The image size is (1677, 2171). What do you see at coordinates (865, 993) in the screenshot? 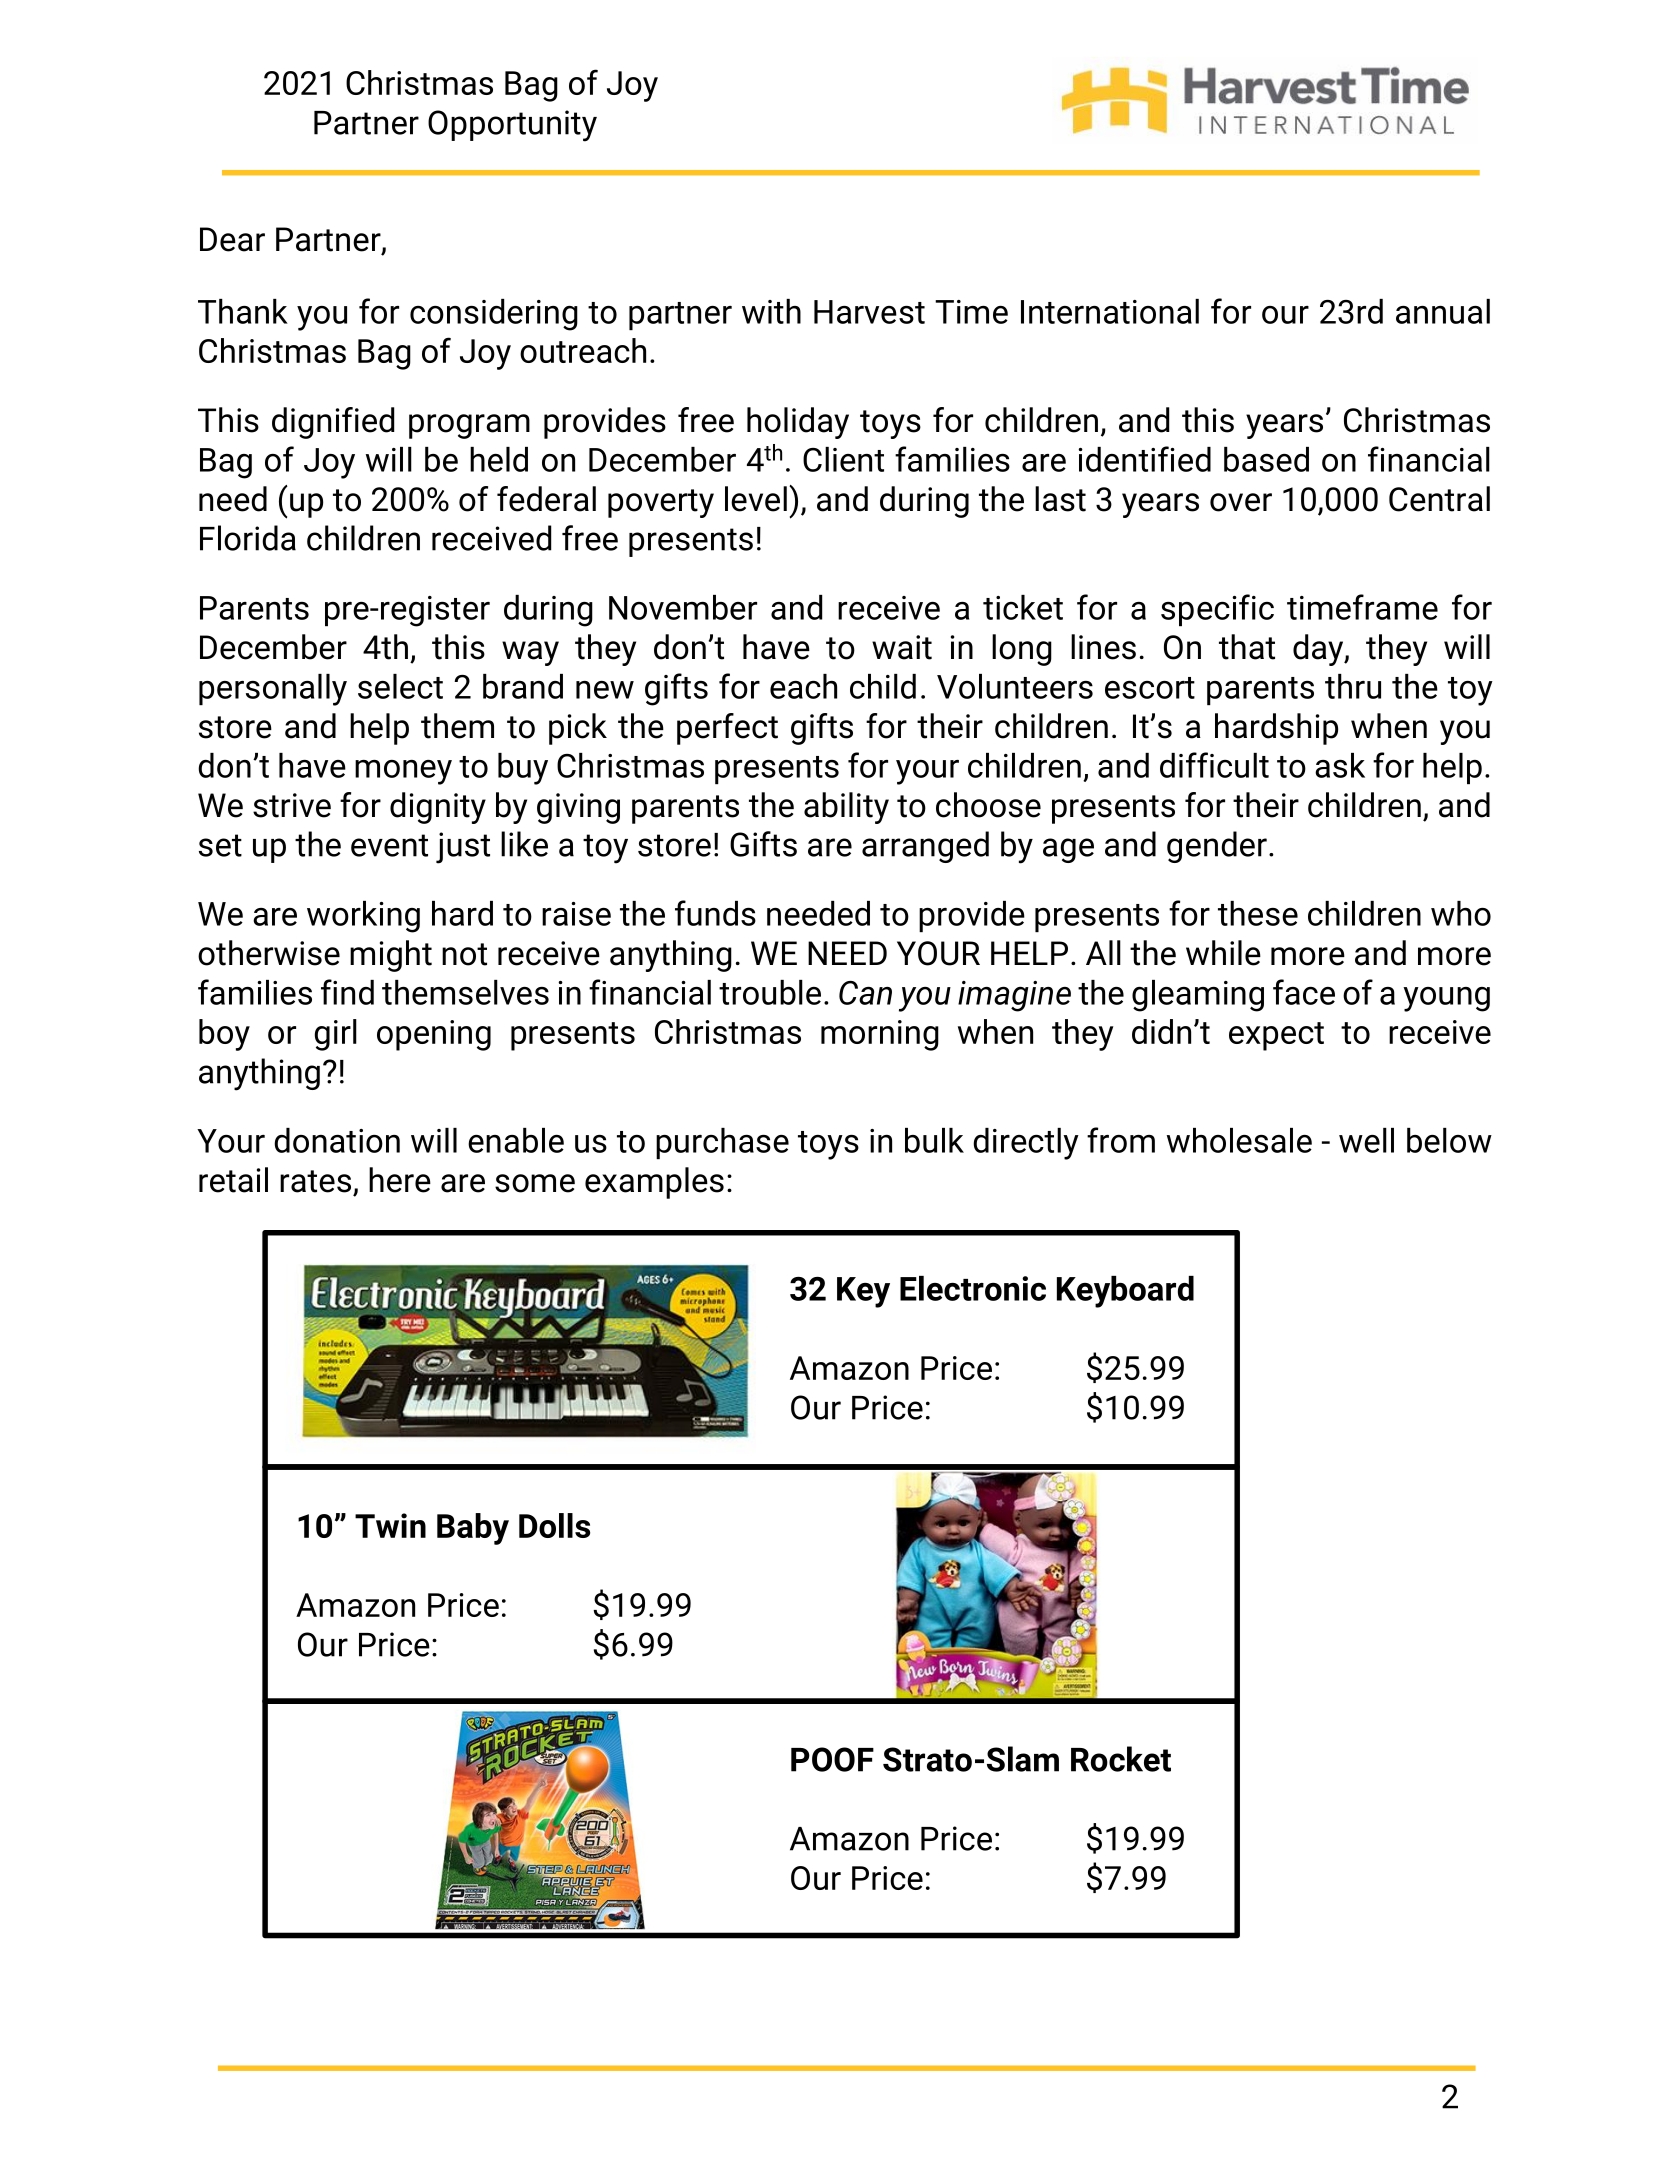
I see `Can` at bounding box center [865, 993].
